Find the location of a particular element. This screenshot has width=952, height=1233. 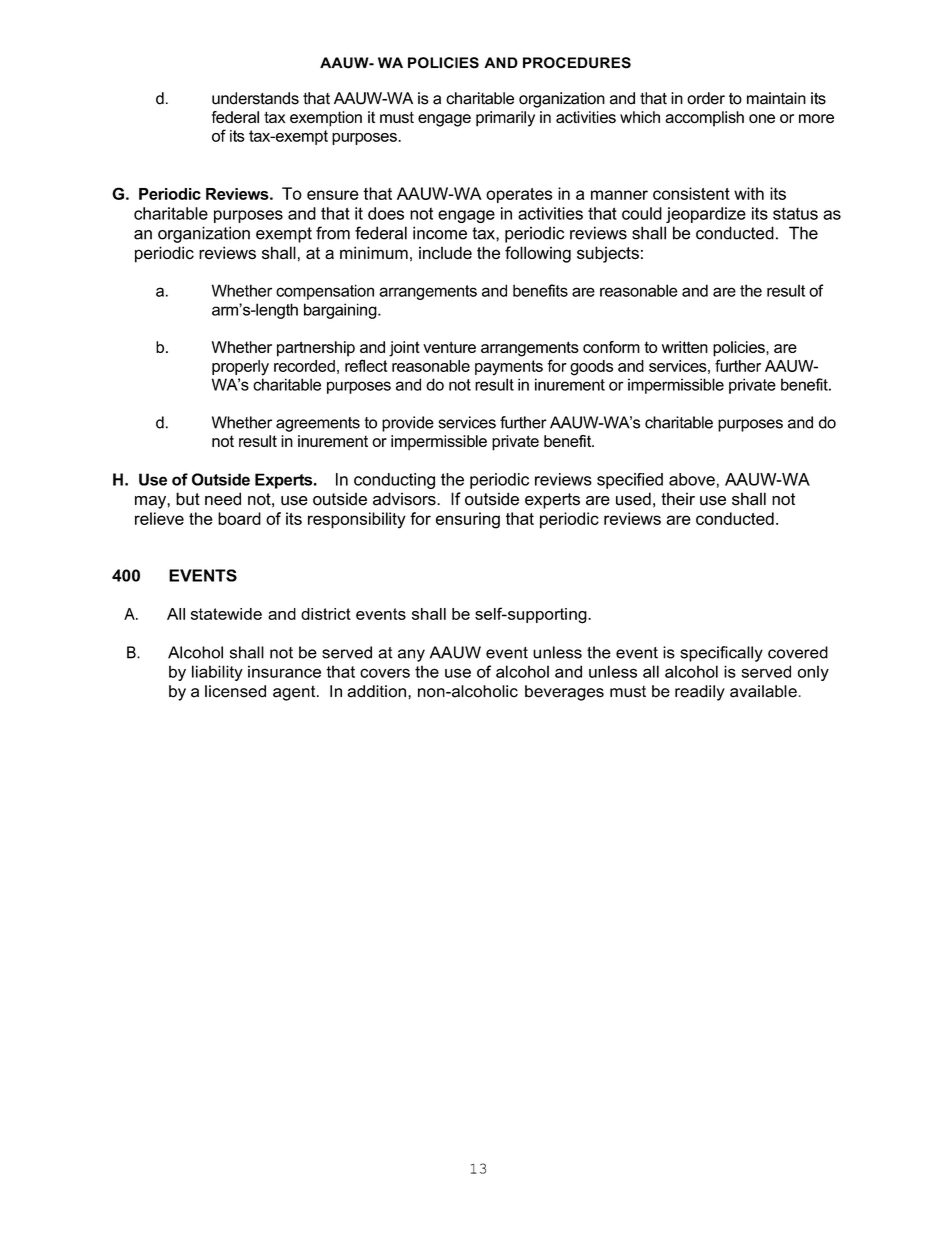

liability is located at coordinates (217, 673).
